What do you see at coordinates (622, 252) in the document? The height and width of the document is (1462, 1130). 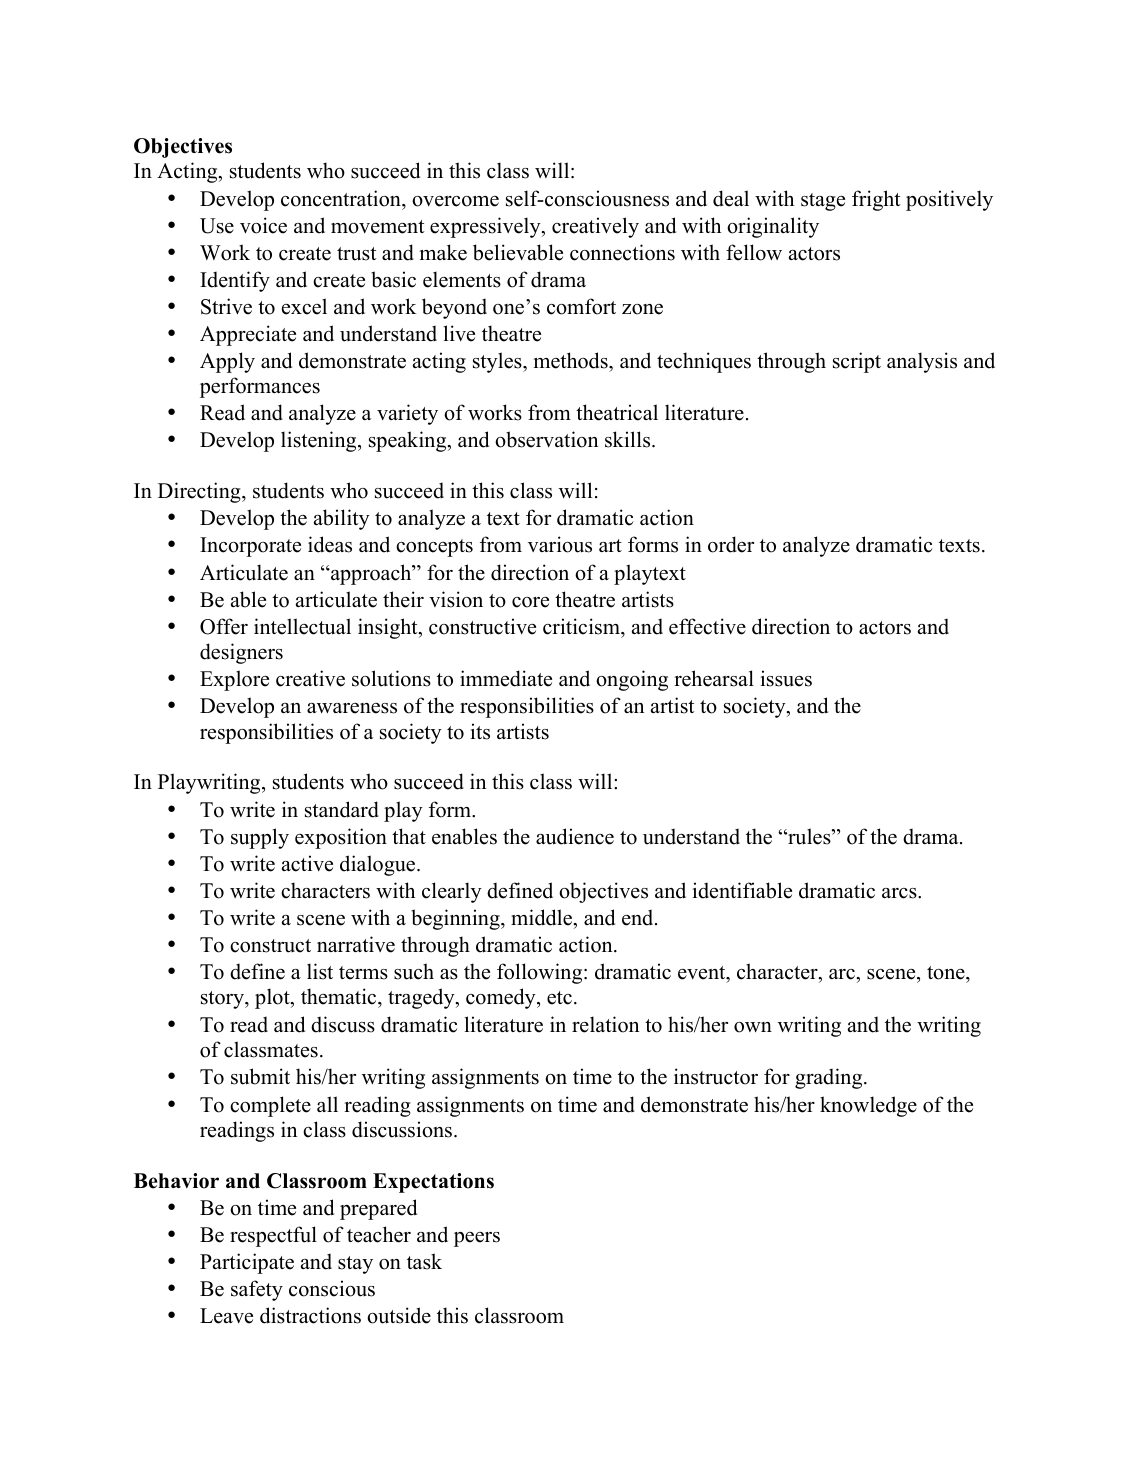 I see `connections` at bounding box center [622, 252].
